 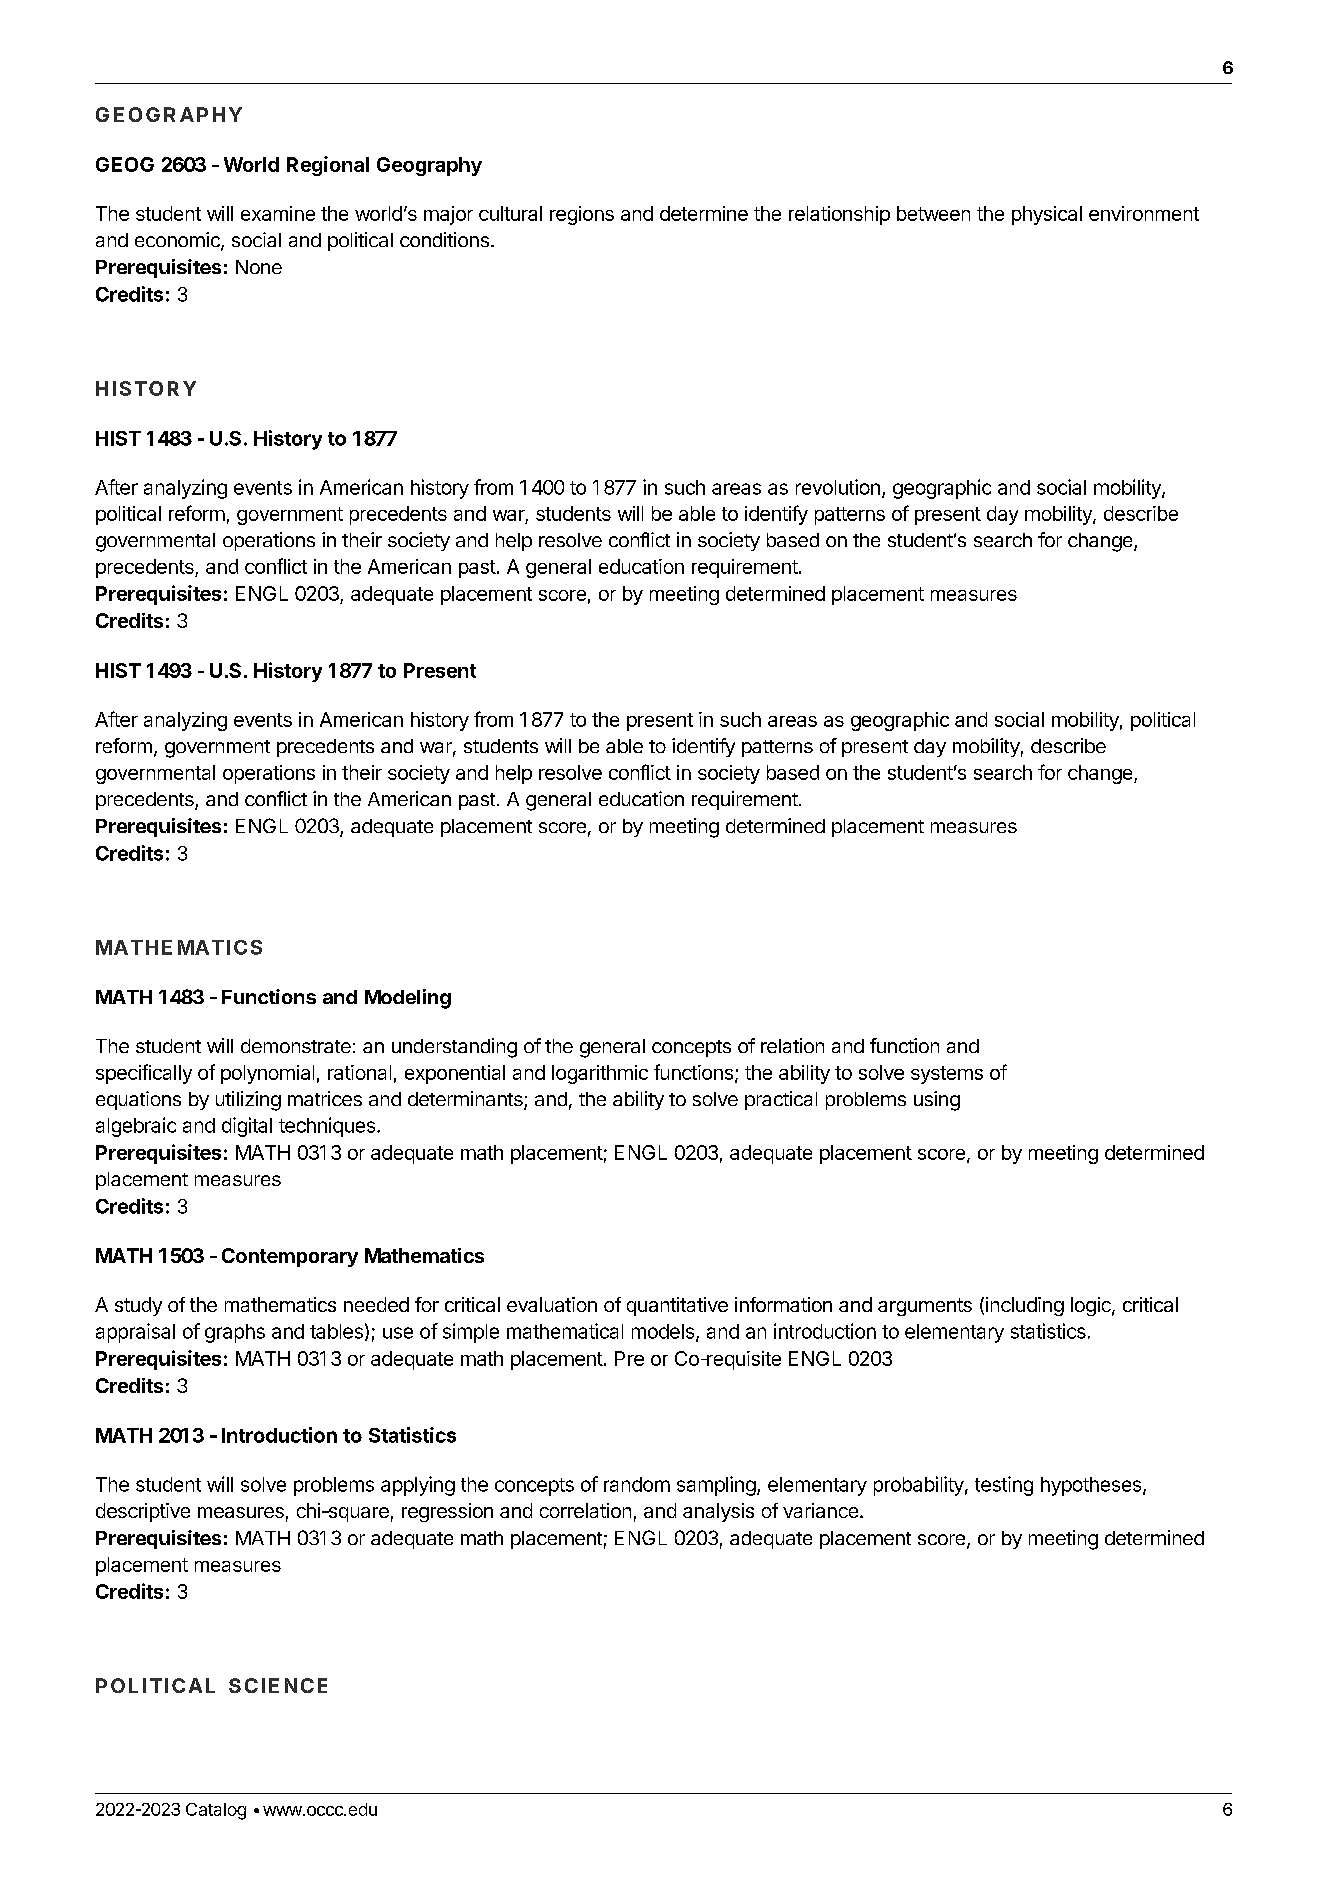 I want to click on revolution, so click(x=838, y=487).
